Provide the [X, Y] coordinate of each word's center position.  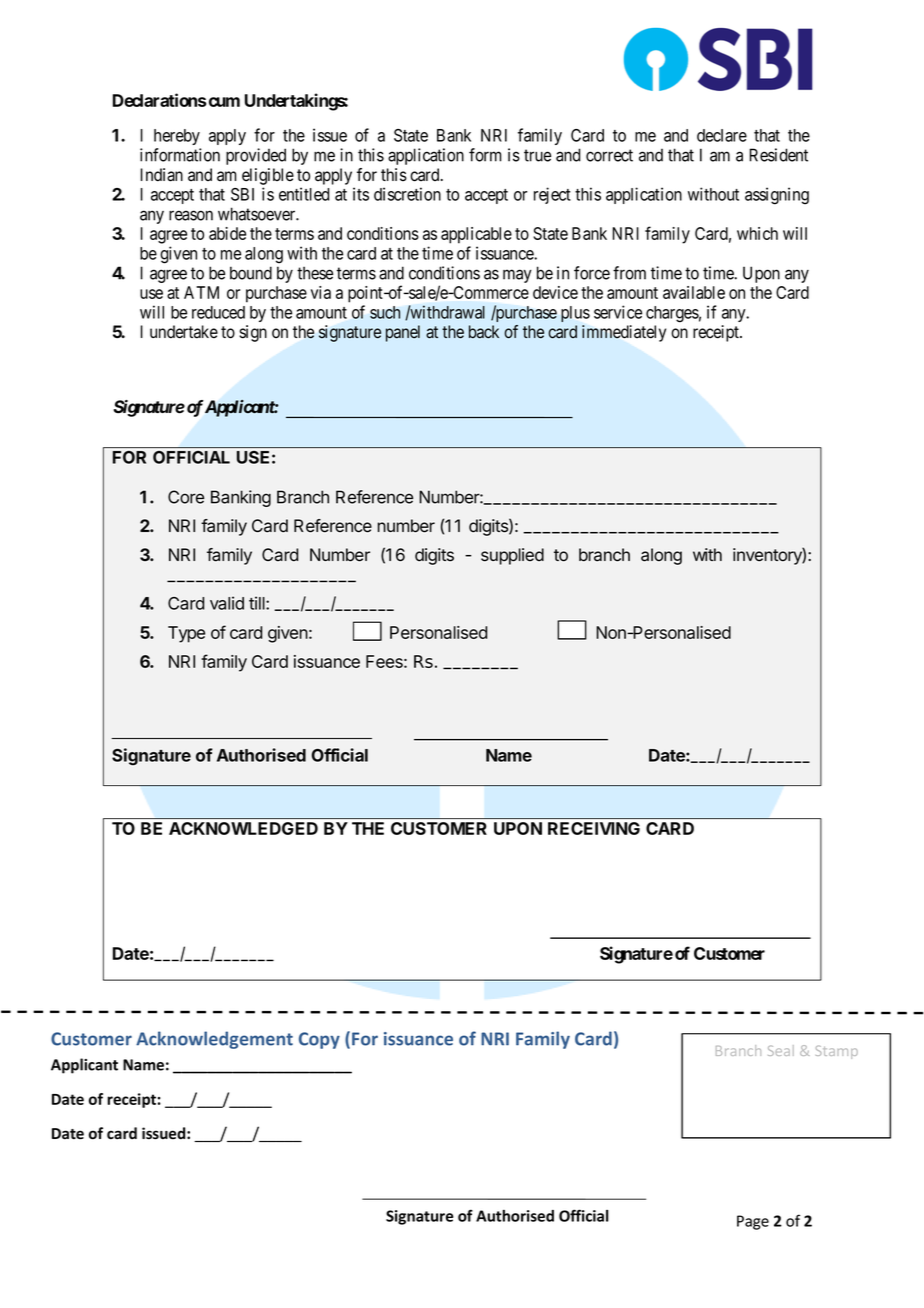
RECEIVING [594, 828]
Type [186, 634]
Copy [319, 1040]
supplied [512, 556]
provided [256, 156]
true [537, 155]
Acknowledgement [214, 1040]
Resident [778, 155]
